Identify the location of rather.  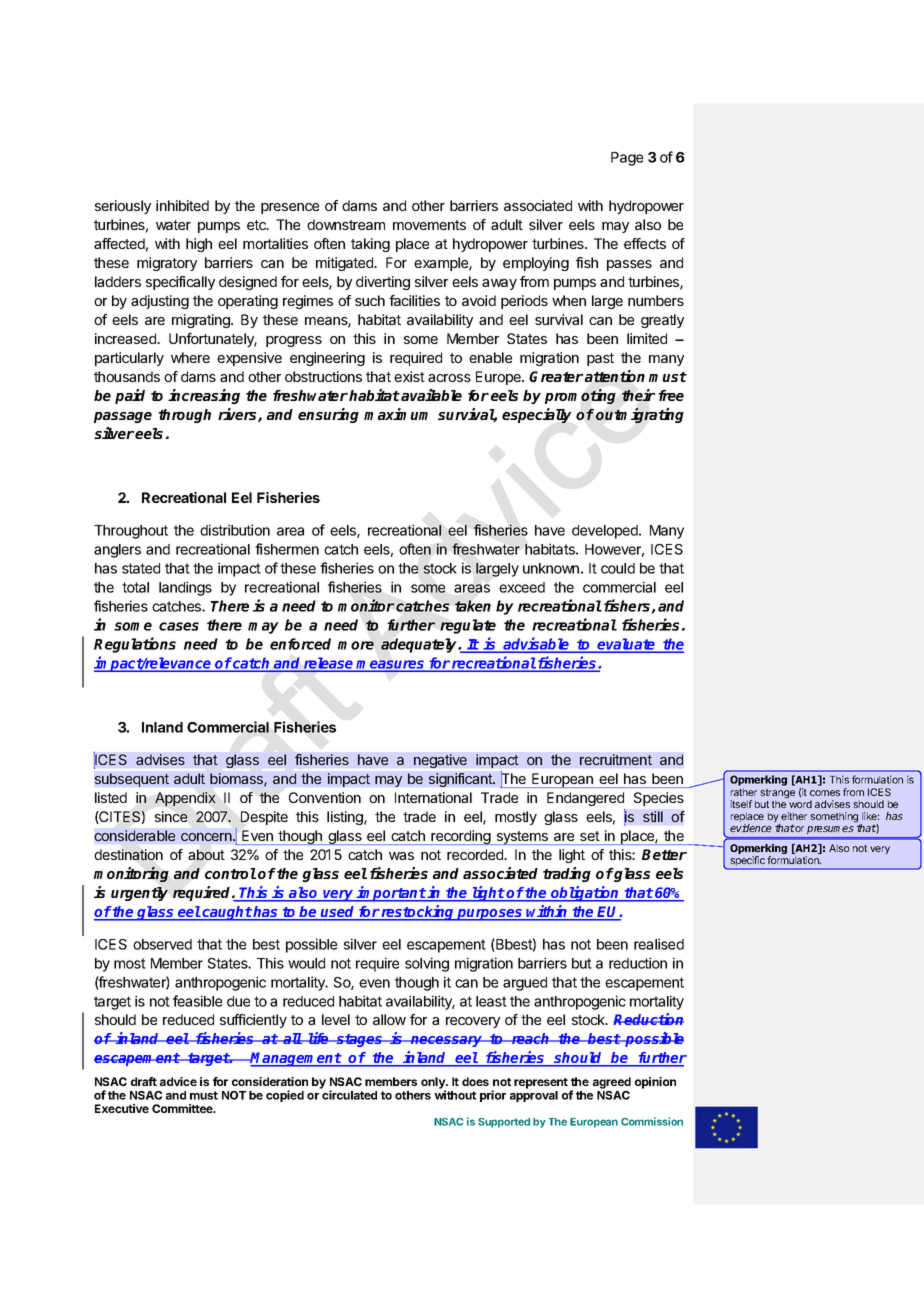
(744, 792).
